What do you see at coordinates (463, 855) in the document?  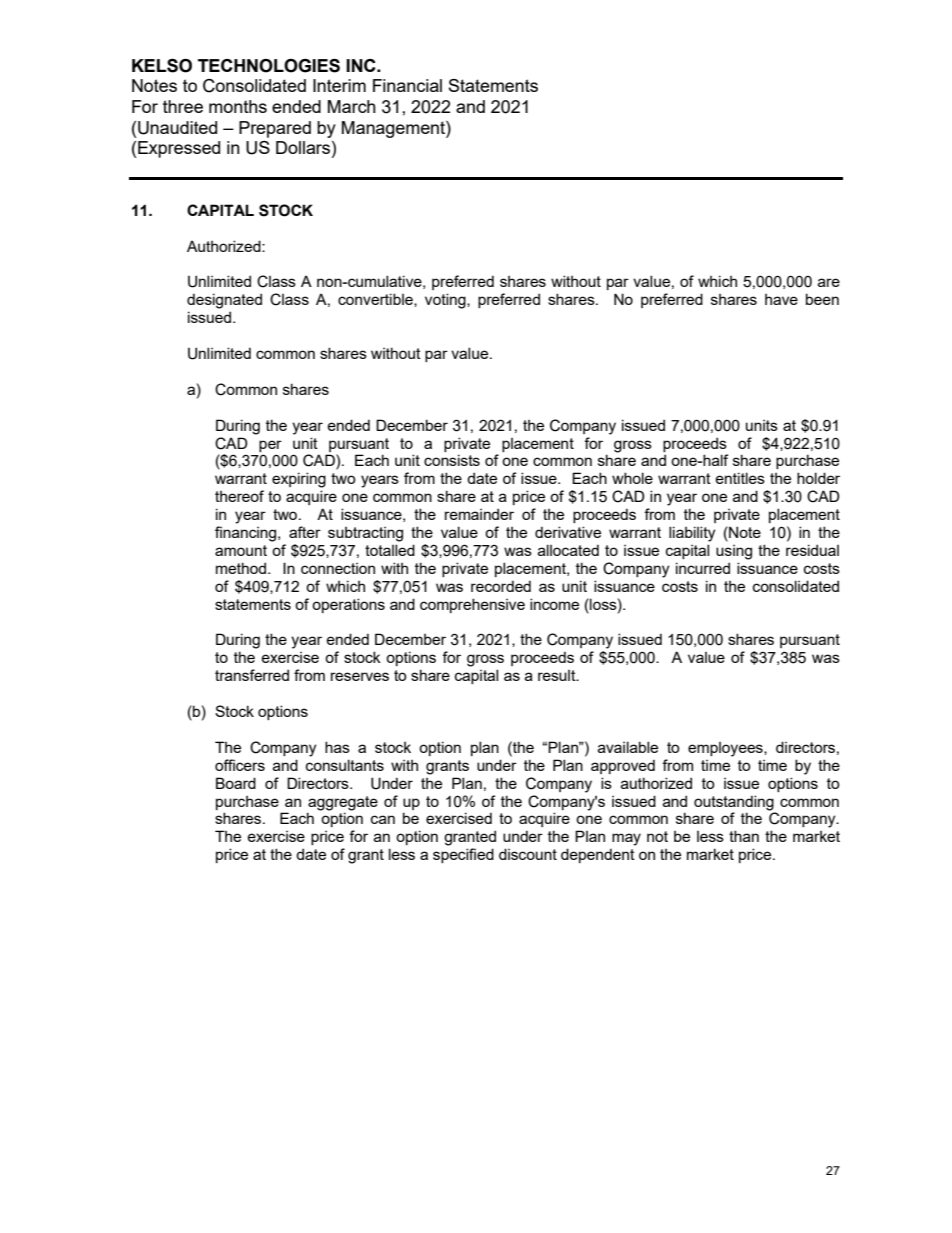 I see `specified` at bounding box center [463, 855].
